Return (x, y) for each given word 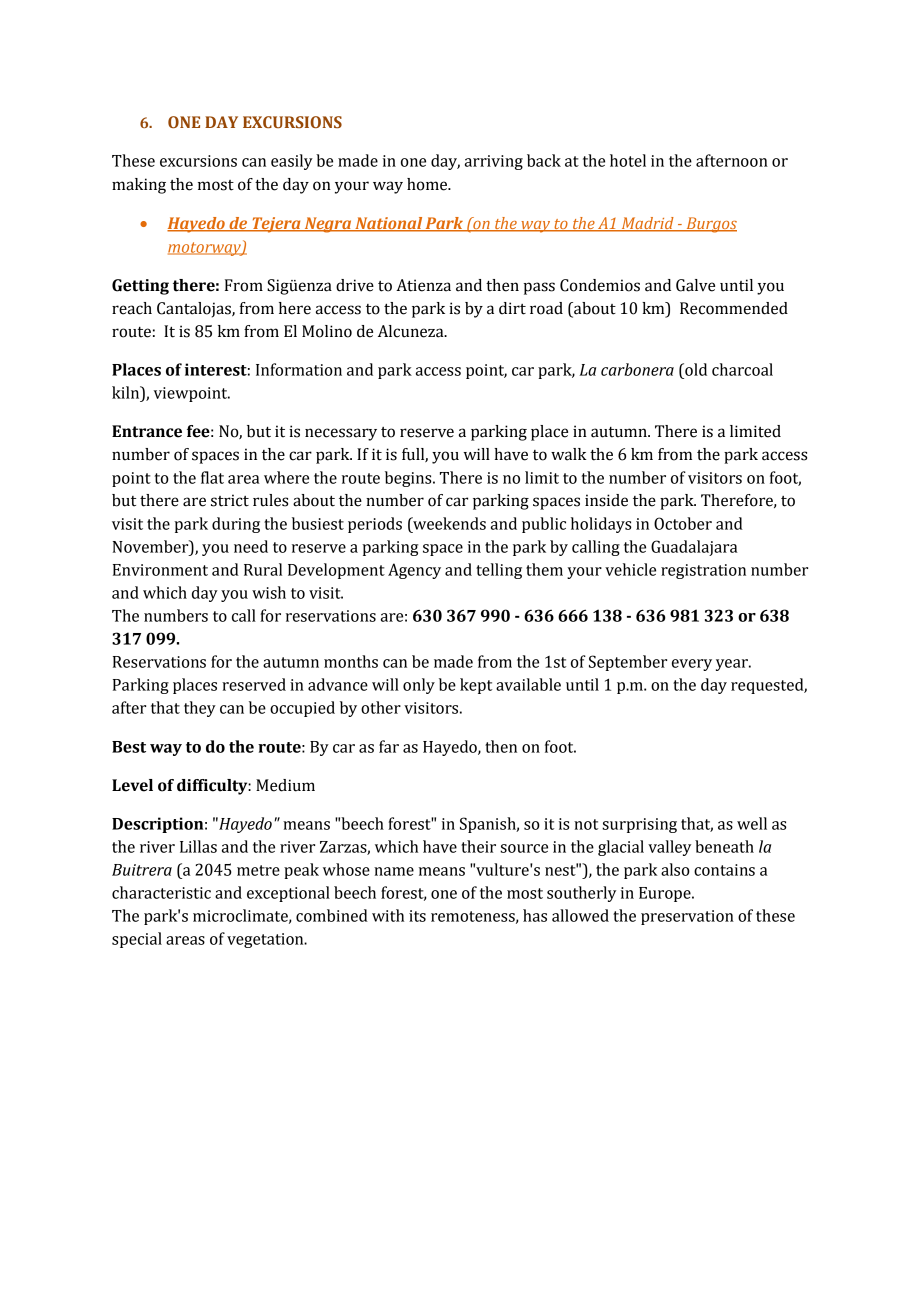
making (139, 186)
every (692, 665)
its (417, 916)
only (419, 686)
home (428, 184)
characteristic (161, 892)
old (695, 369)
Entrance (147, 431)
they (200, 709)
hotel (628, 160)
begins (409, 479)
